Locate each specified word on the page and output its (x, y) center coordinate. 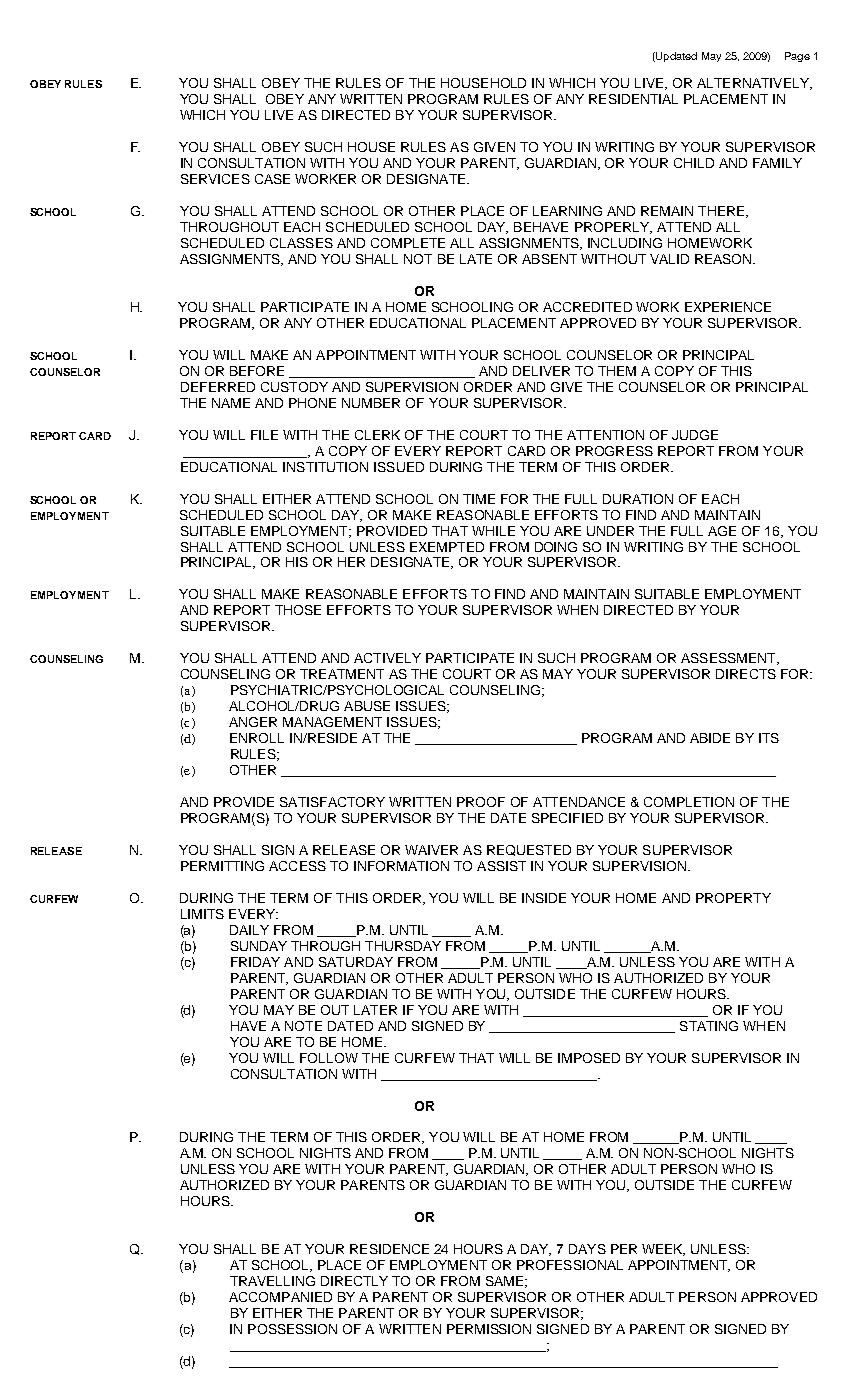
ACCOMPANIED (280, 1297)
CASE (272, 179)
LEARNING (567, 211)
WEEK (663, 1250)
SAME (504, 1281)
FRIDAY (255, 962)
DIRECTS (746, 674)
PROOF (481, 802)
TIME (479, 499)
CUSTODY (294, 387)
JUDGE (695, 435)
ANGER (253, 722)
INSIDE (544, 898)
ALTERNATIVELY (754, 84)
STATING (709, 1026)
